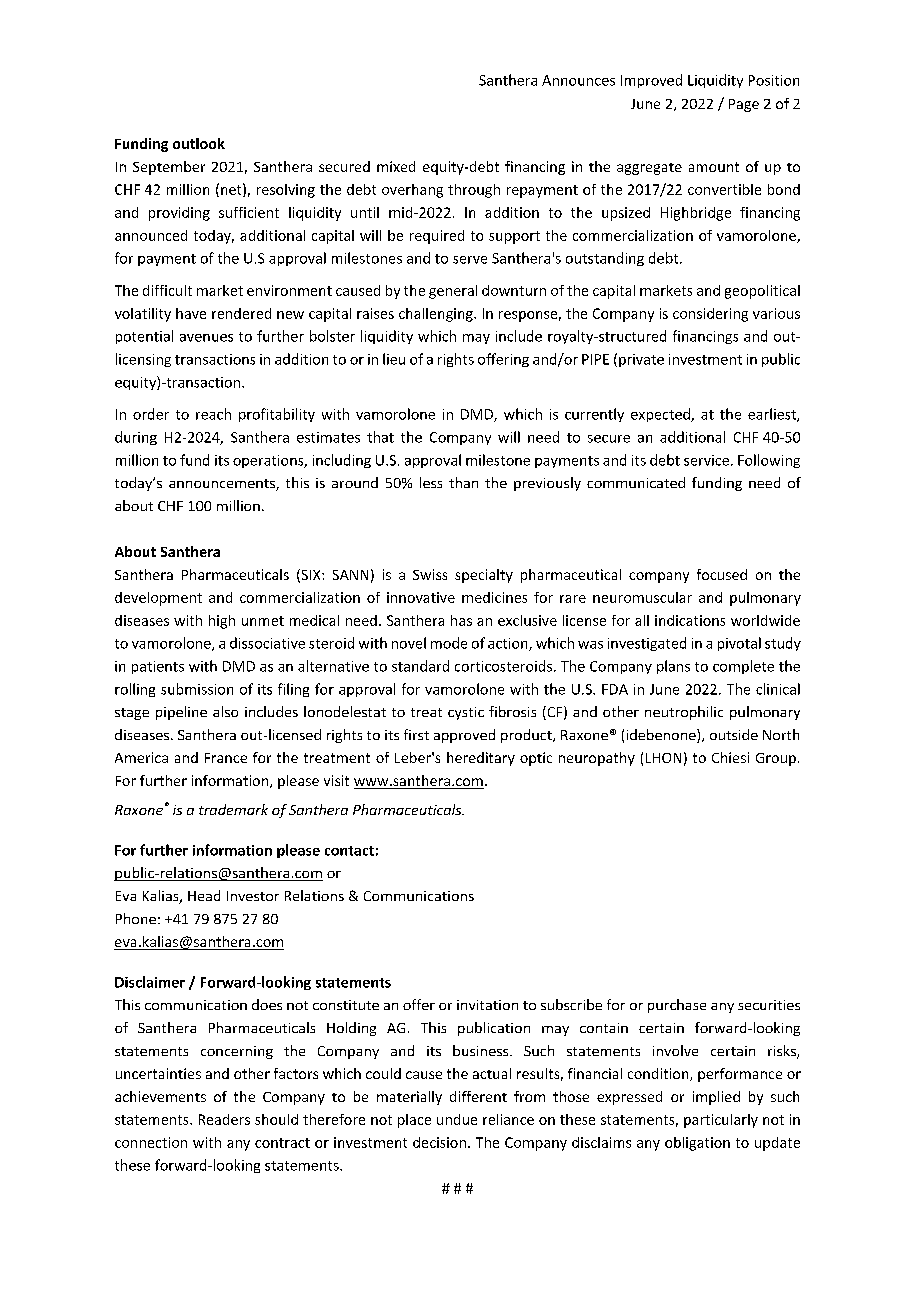 Image resolution: width=924 pixels, height=1308 pixels. I want to click on mixed, so click(396, 166).
